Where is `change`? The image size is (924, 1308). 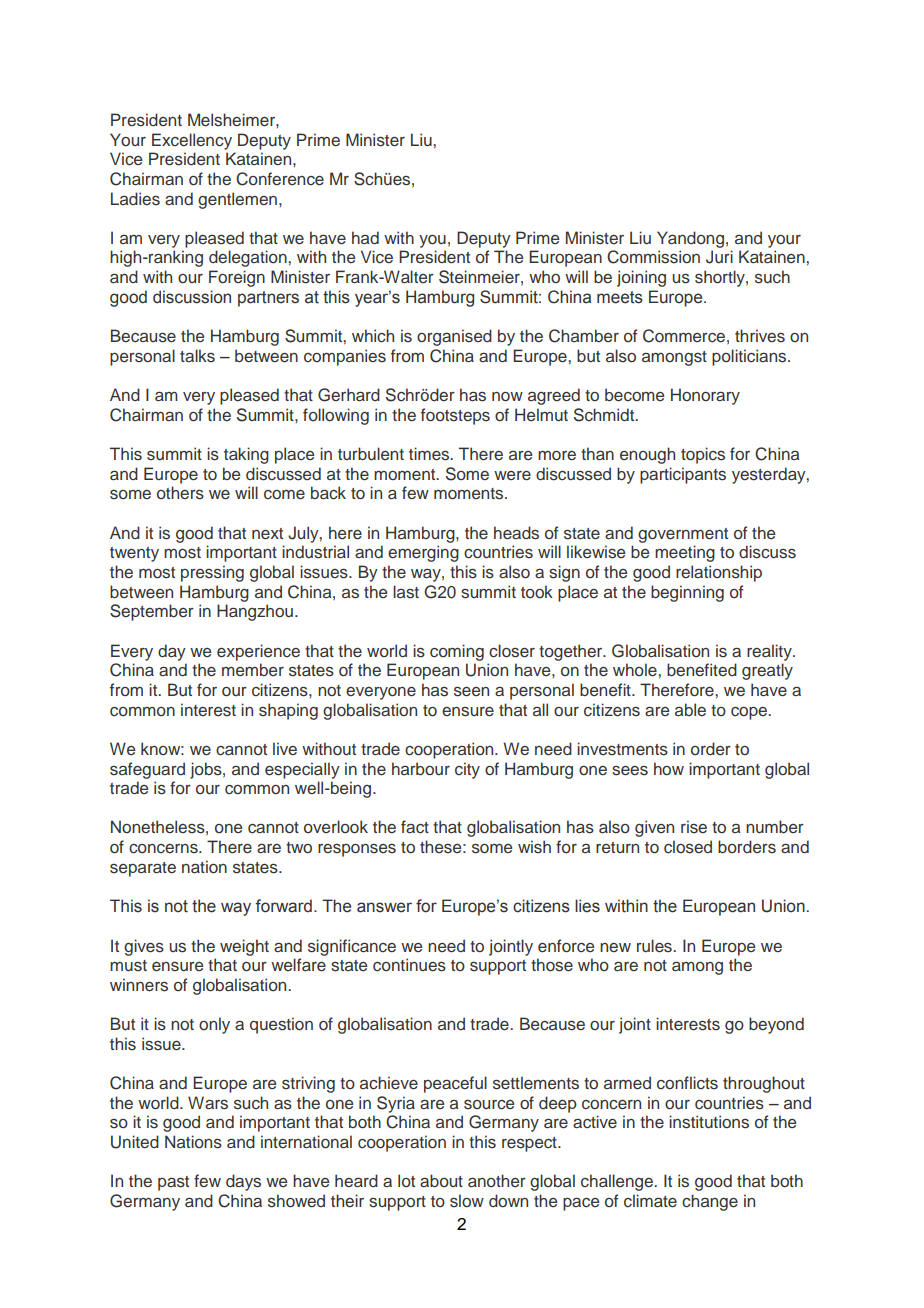
change is located at coordinates (710, 1202).
